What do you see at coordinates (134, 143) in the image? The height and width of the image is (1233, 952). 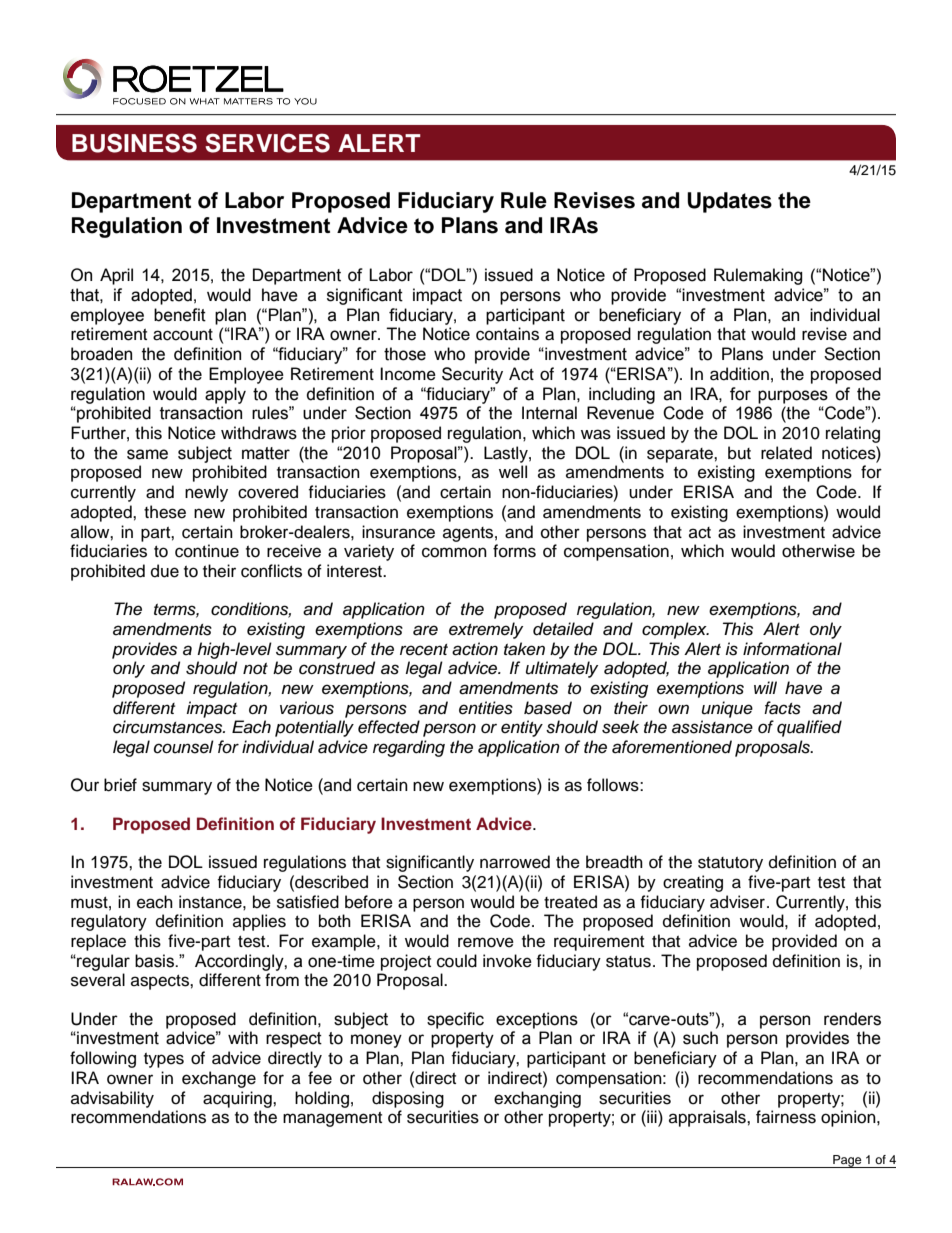 I see `BUSINESS` at bounding box center [134, 143].
